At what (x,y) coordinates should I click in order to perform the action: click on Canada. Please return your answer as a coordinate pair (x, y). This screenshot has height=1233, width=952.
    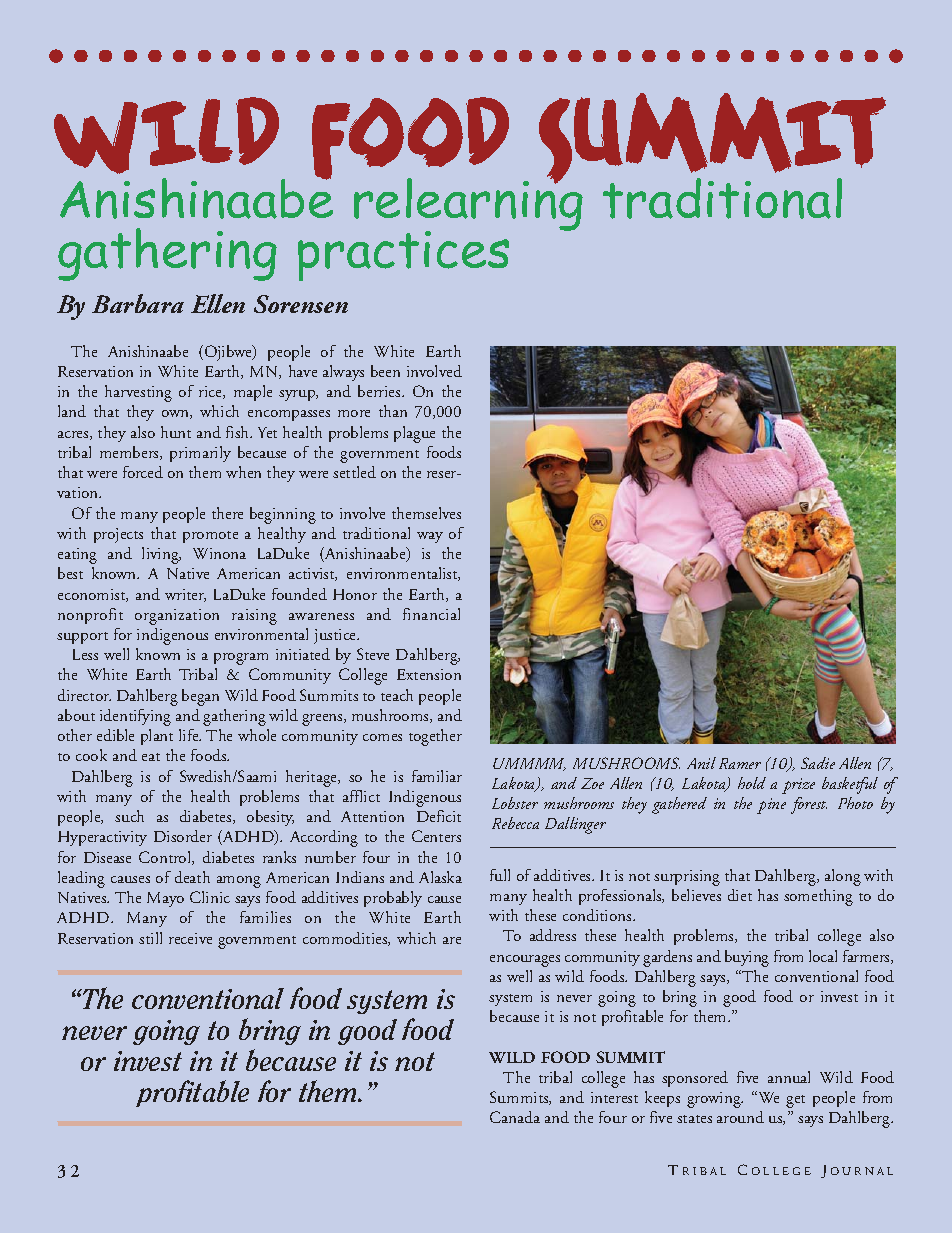
    Looking at the image, I should click on (515, 1117).
